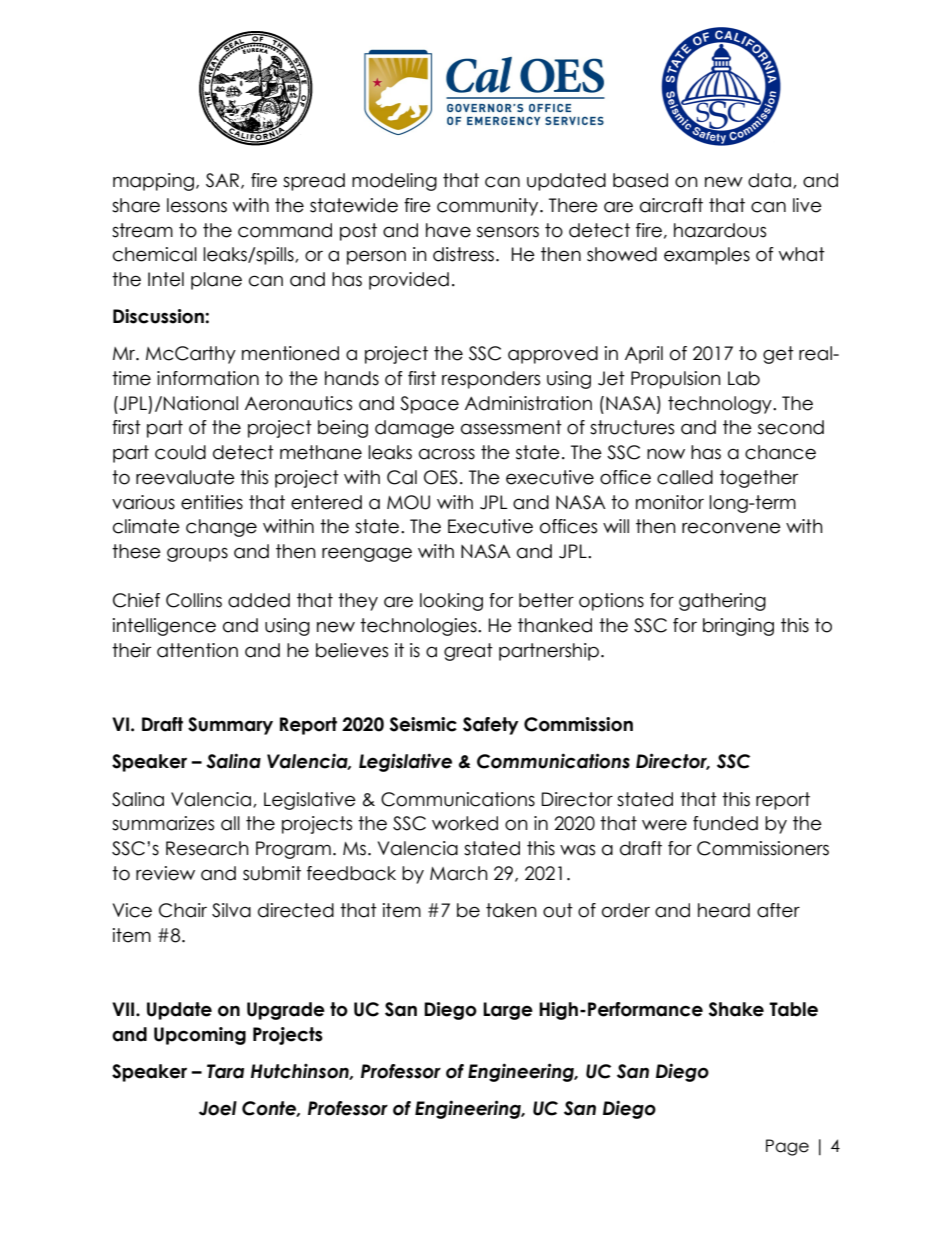 The height and width of the screenshot is (1233, 952). What do you see at coordinates (197, 205) in the screenshot?
I see `lessons` at bounding box center [197, 205].
